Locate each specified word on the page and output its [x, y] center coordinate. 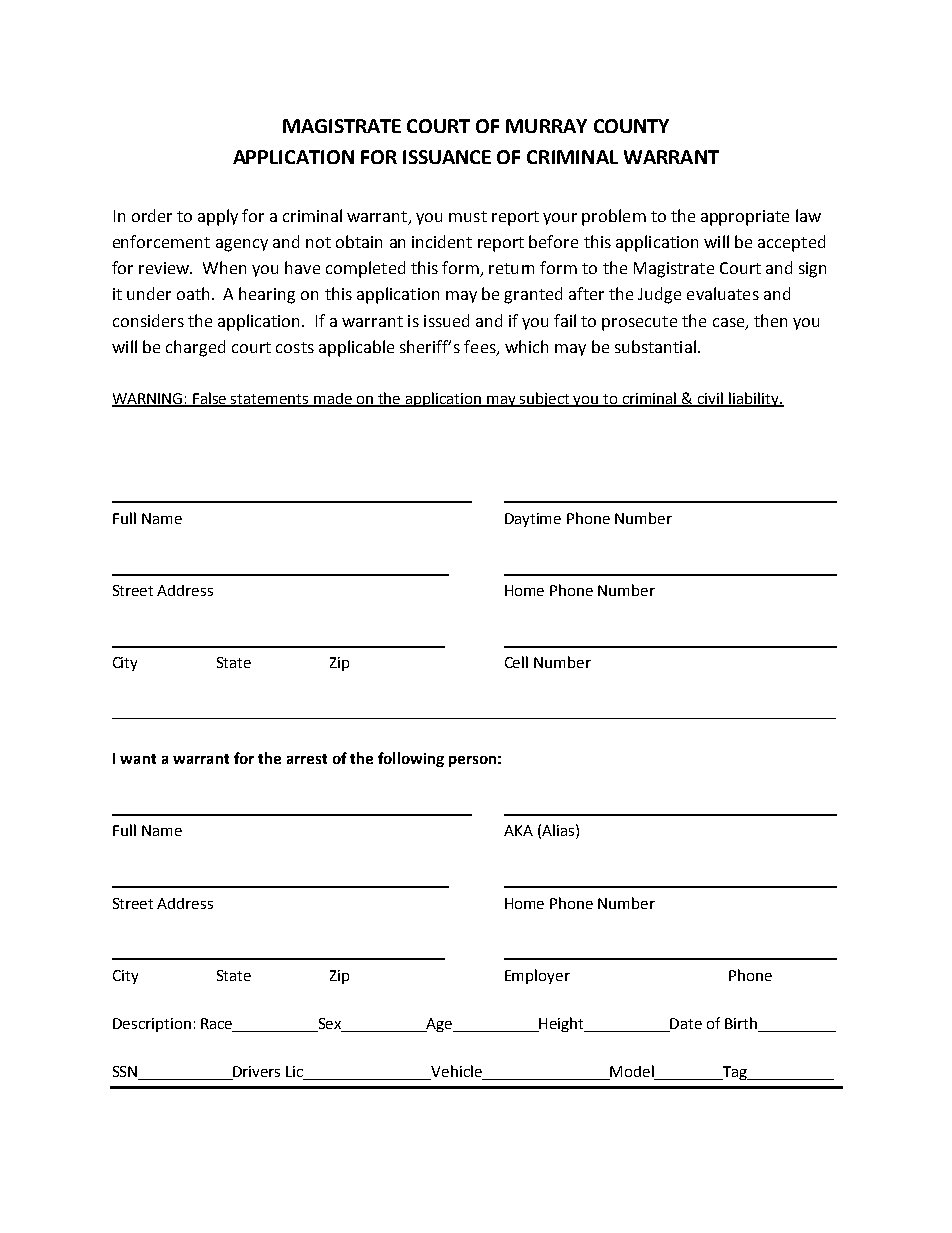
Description [152, 1025]
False [210, 399]
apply [218, 217]
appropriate [745, 218]
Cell [516, 662]
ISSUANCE [447, 157]
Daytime [533, 520]
